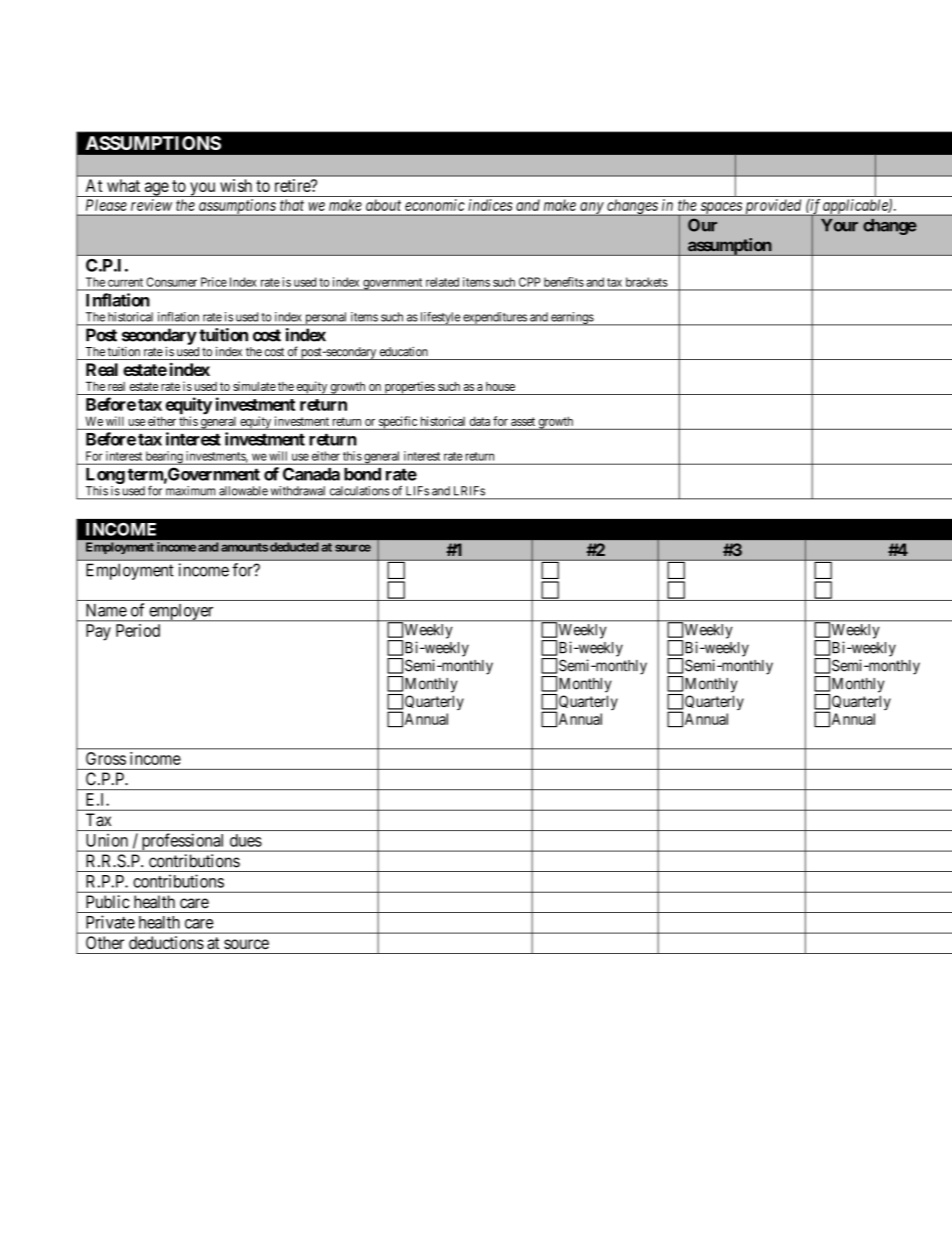 The image size is (952, 1233). I want to click on indices, so click(490, 205).
